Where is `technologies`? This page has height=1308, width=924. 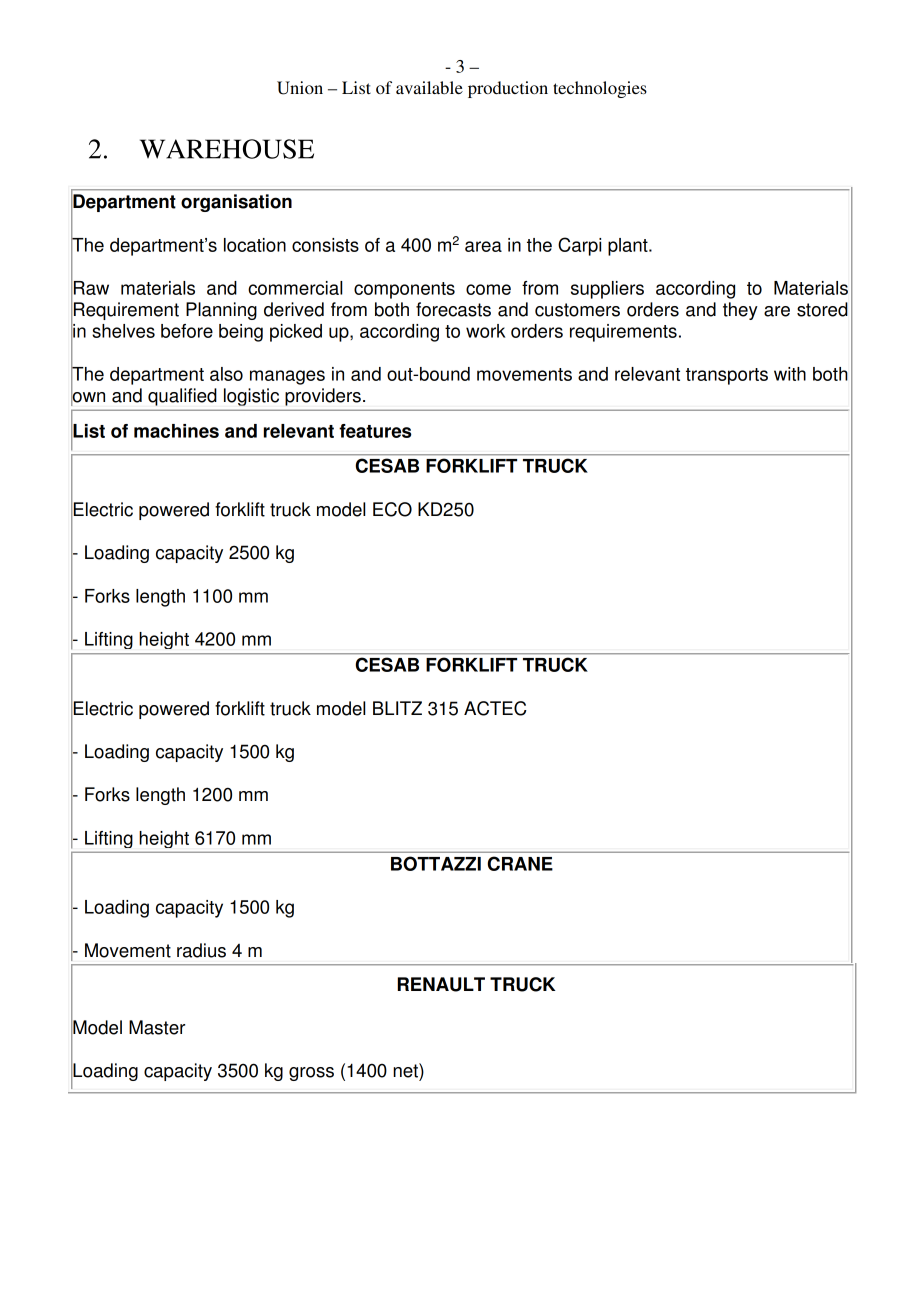 technologies is located at coordinates (600, 89).
